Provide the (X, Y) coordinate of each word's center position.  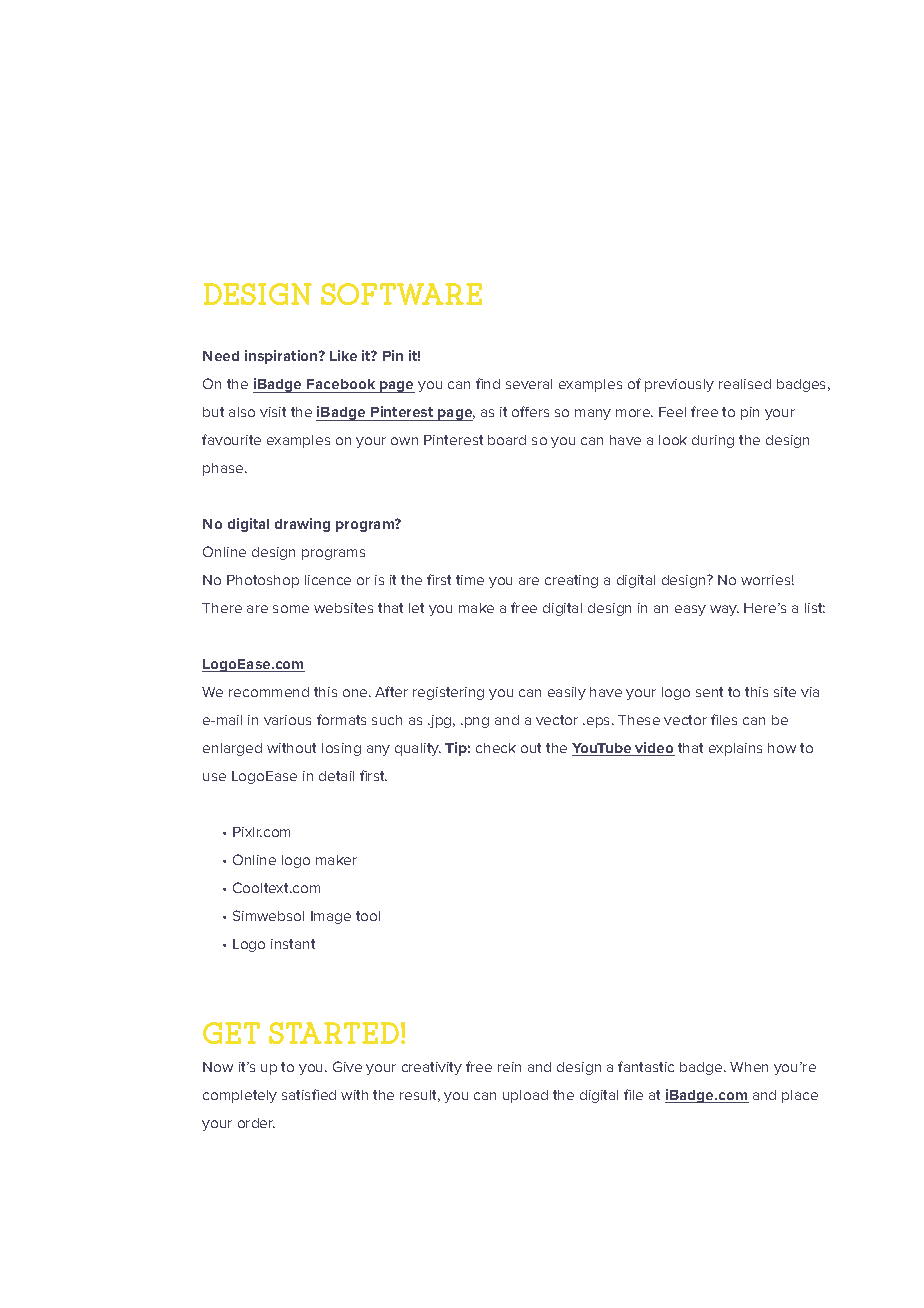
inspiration (282, 357)
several (529, 384)
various (287, 720)
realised (745, 384)
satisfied (309, 1094)
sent (709, 692)
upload (525, 1096)
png (477, 722)
